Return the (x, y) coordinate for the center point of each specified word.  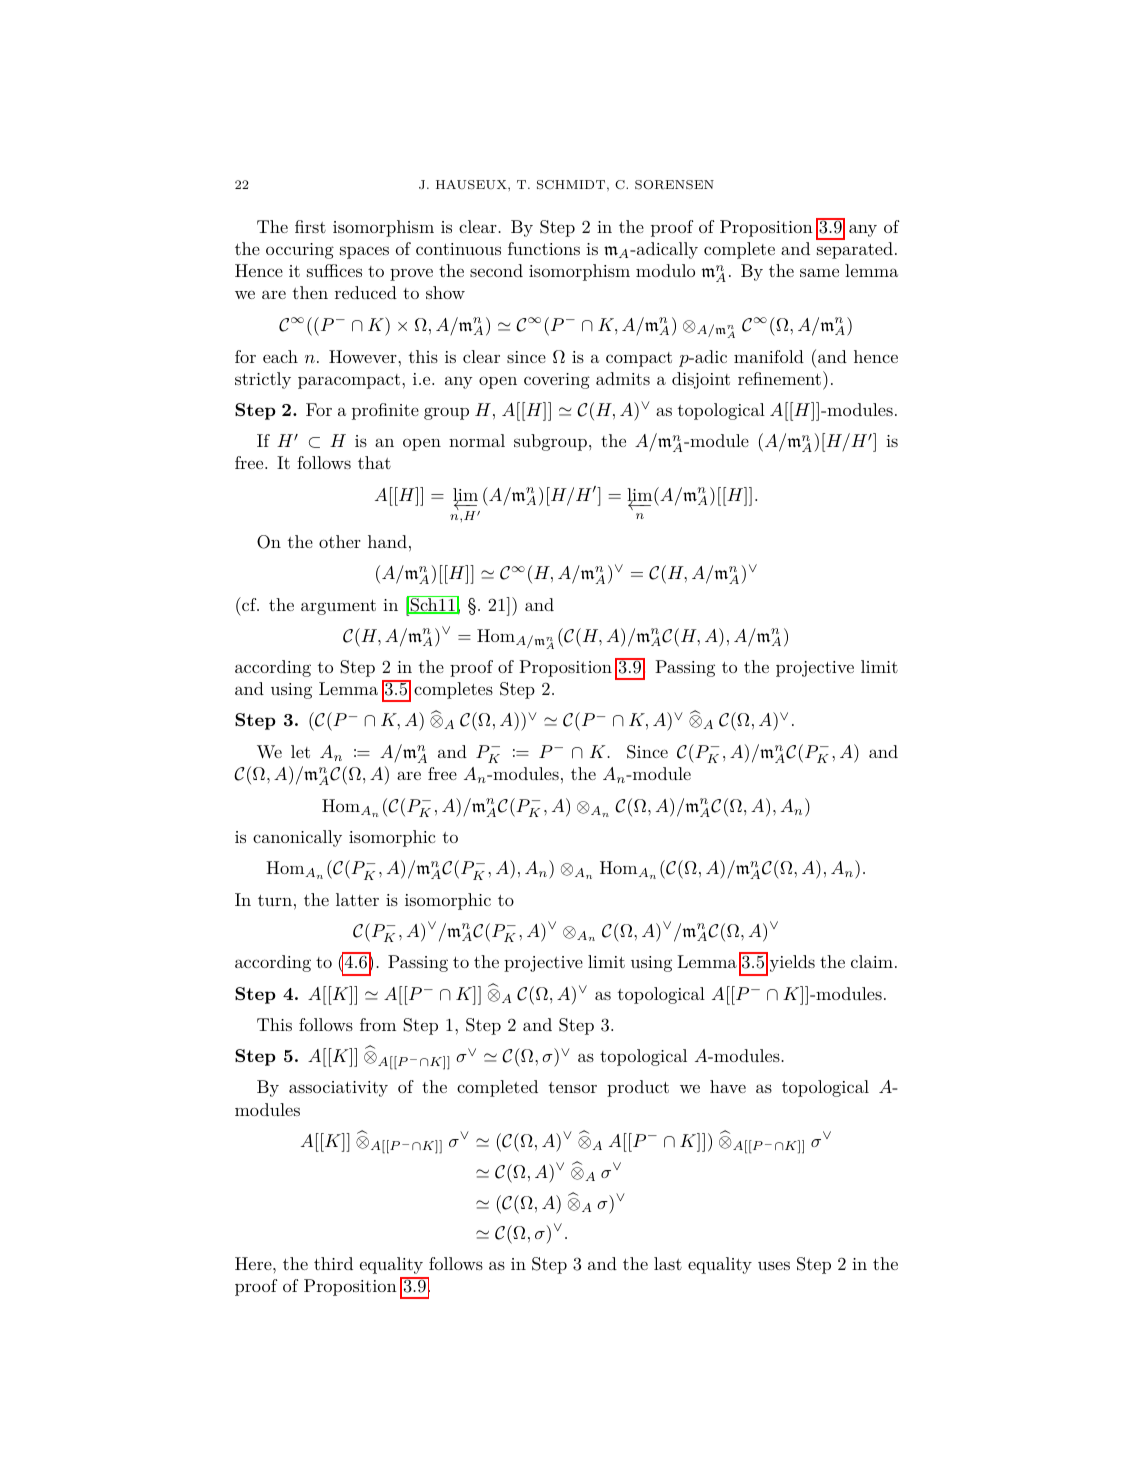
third (333, 1263)
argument (338, 607)
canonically (297, 838)
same (819, 272)
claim (872, 961)
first (310, 226)
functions (544, 248)
